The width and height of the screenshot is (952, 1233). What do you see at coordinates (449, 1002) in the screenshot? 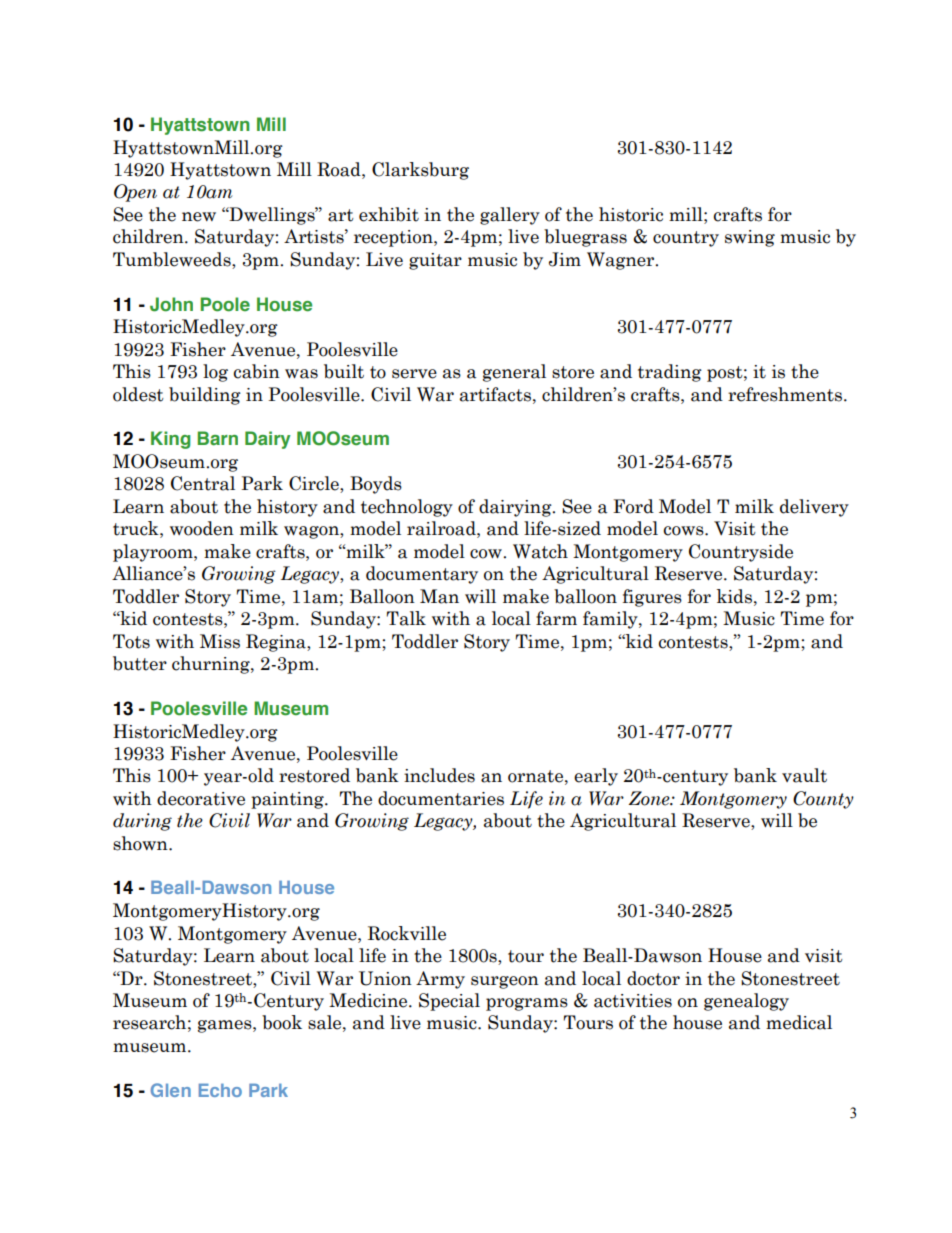
I see `Special` at bounding box center [449, 1002].
